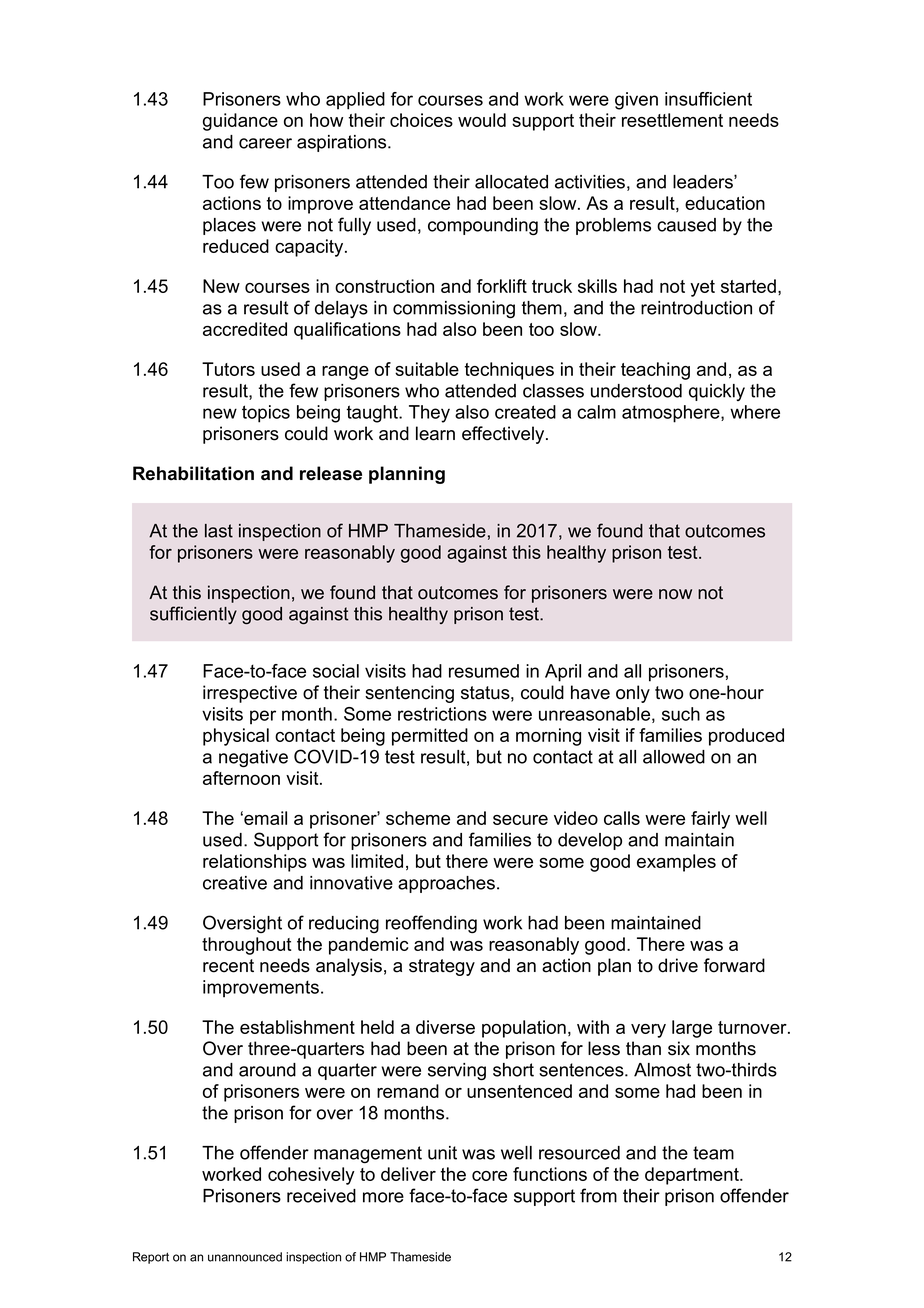 The image size is (924, 1308). What do you see at coordinates (676, 863) in the screenshot?
I see `examples` at bounding box center [676, 863].
